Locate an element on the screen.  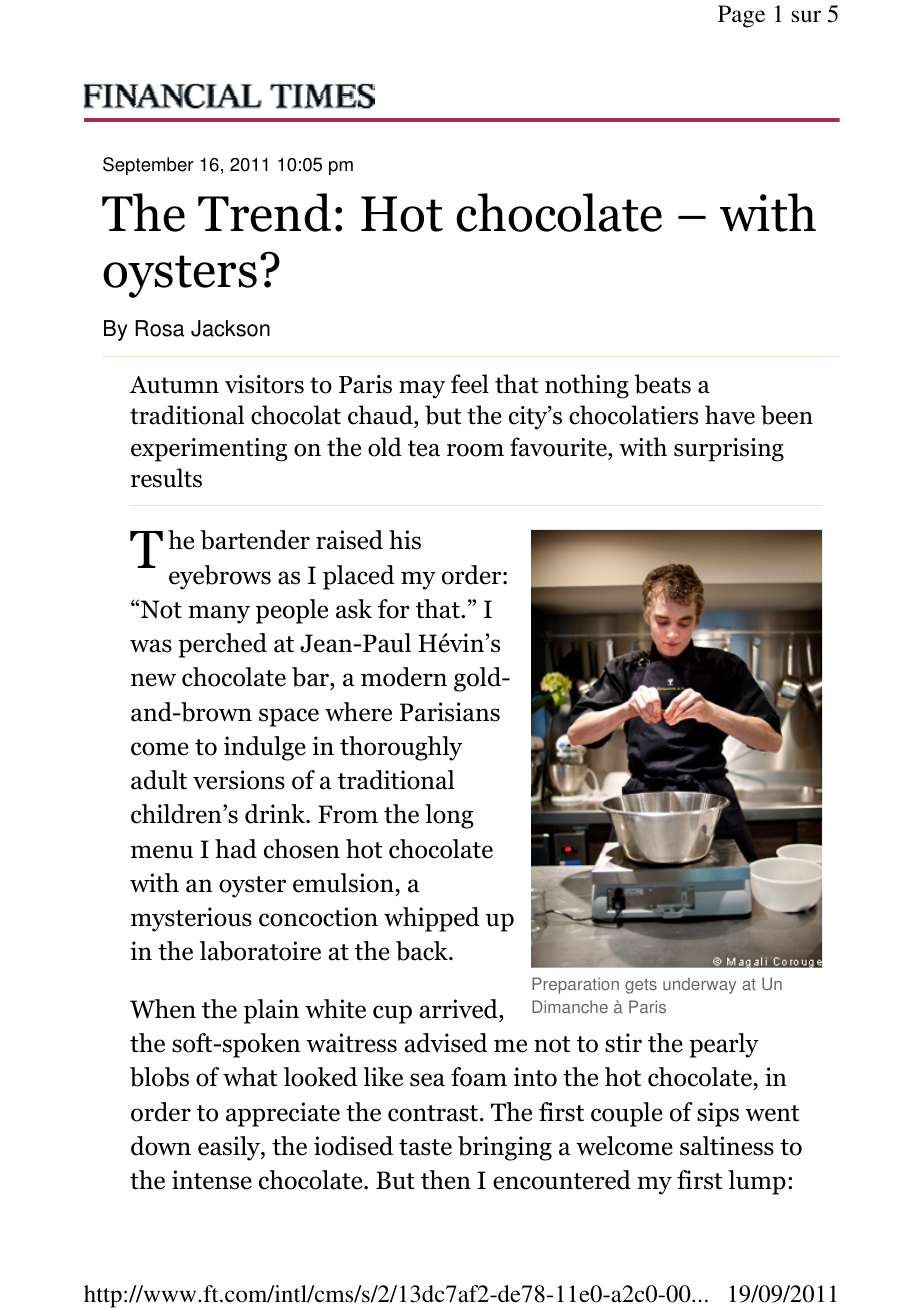
many is located at coordinates (219, 614).
